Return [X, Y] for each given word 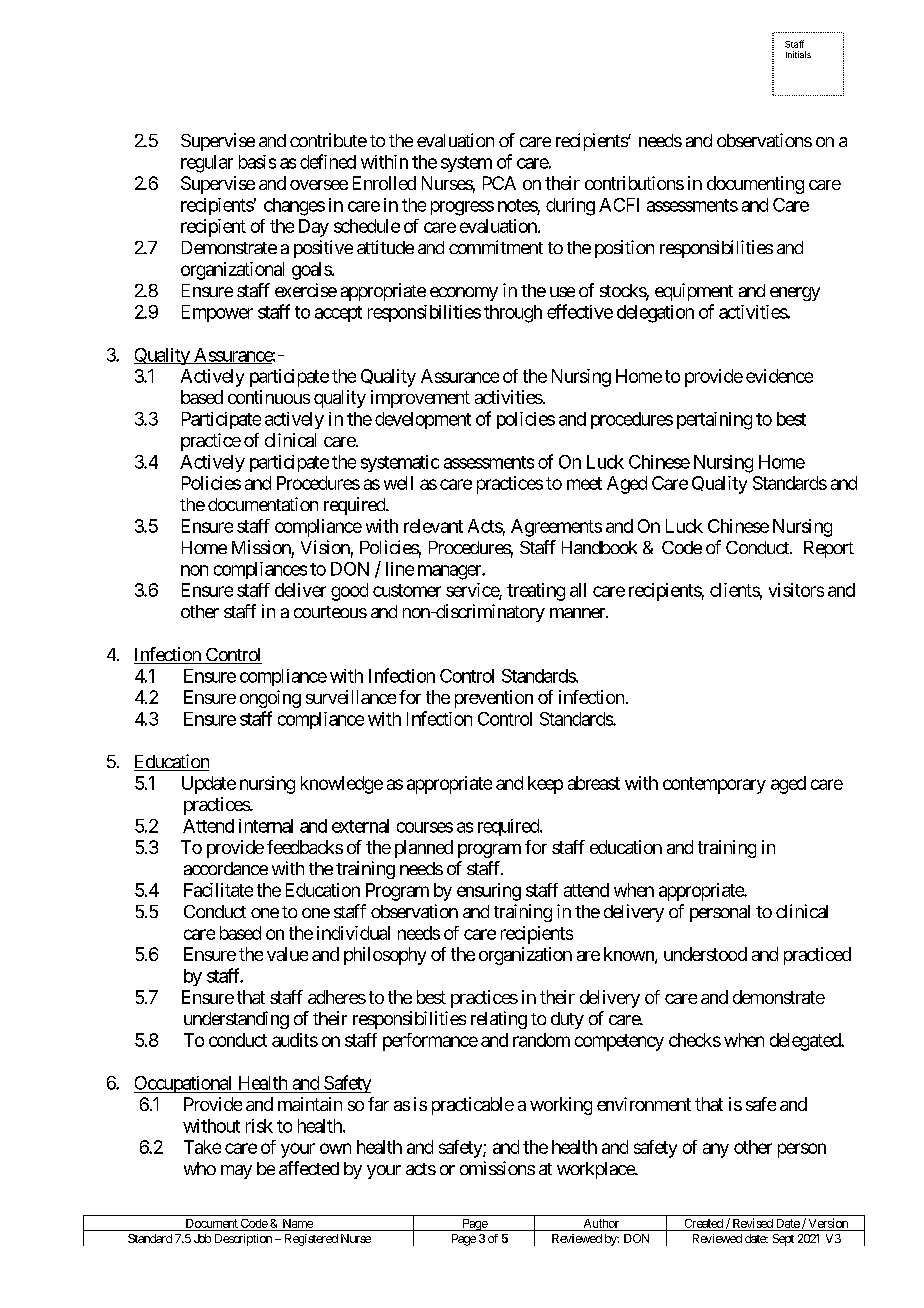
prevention [494, 699]
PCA [499, 183]
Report [829, 549]
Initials [798, 54]
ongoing [270, 699]
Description [243, 1240]
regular [207, 164]
